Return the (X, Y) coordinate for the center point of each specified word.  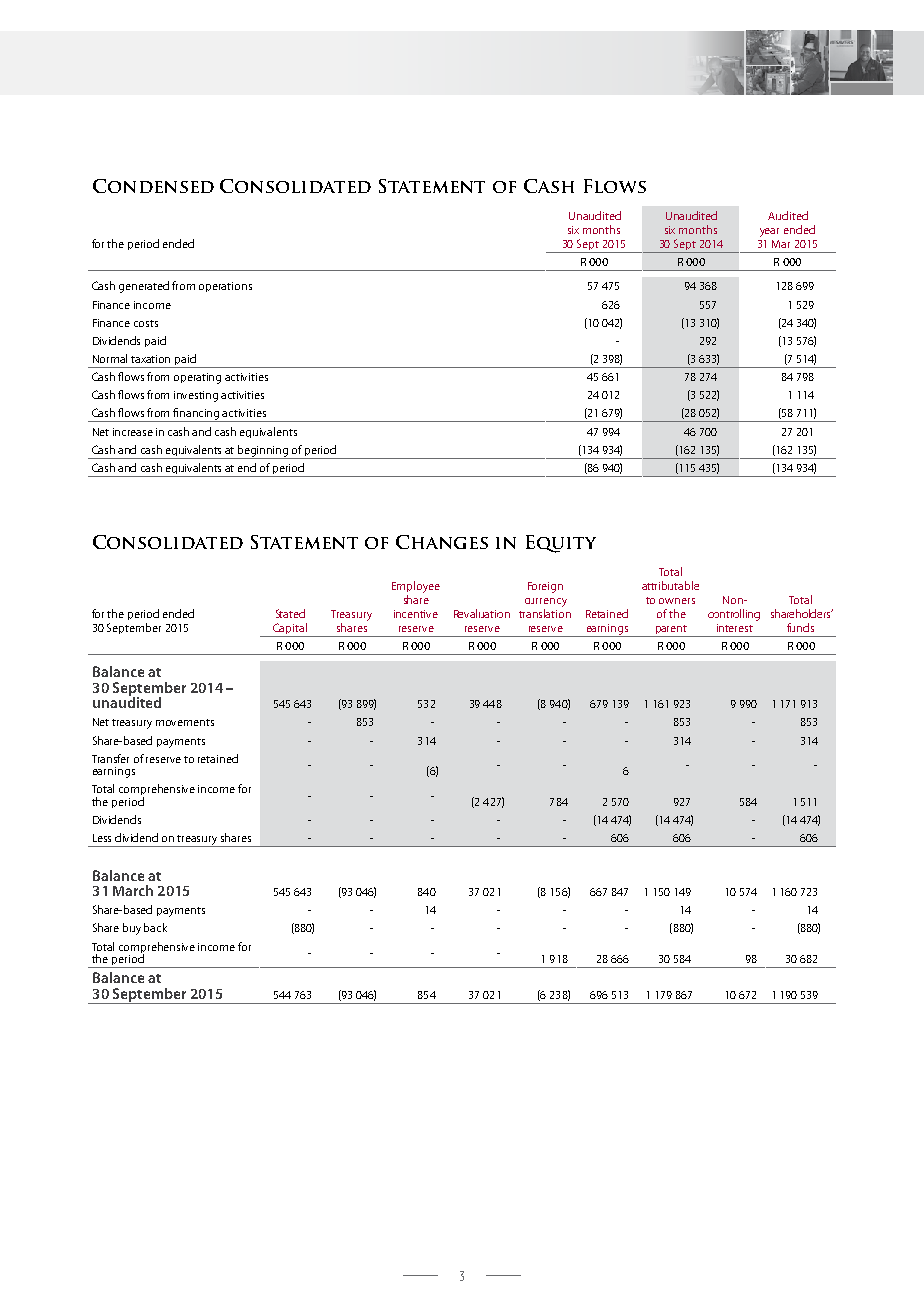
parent (671, 631)
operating (197, 378)
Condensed (153, 186)
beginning (263, 452)
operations (225, 287)
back (155, 927)
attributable (670, 585)
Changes (442, 542)
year (769, 232)
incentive (416, 614)
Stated (290, 613)
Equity (561, 544)
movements (185, 722)
